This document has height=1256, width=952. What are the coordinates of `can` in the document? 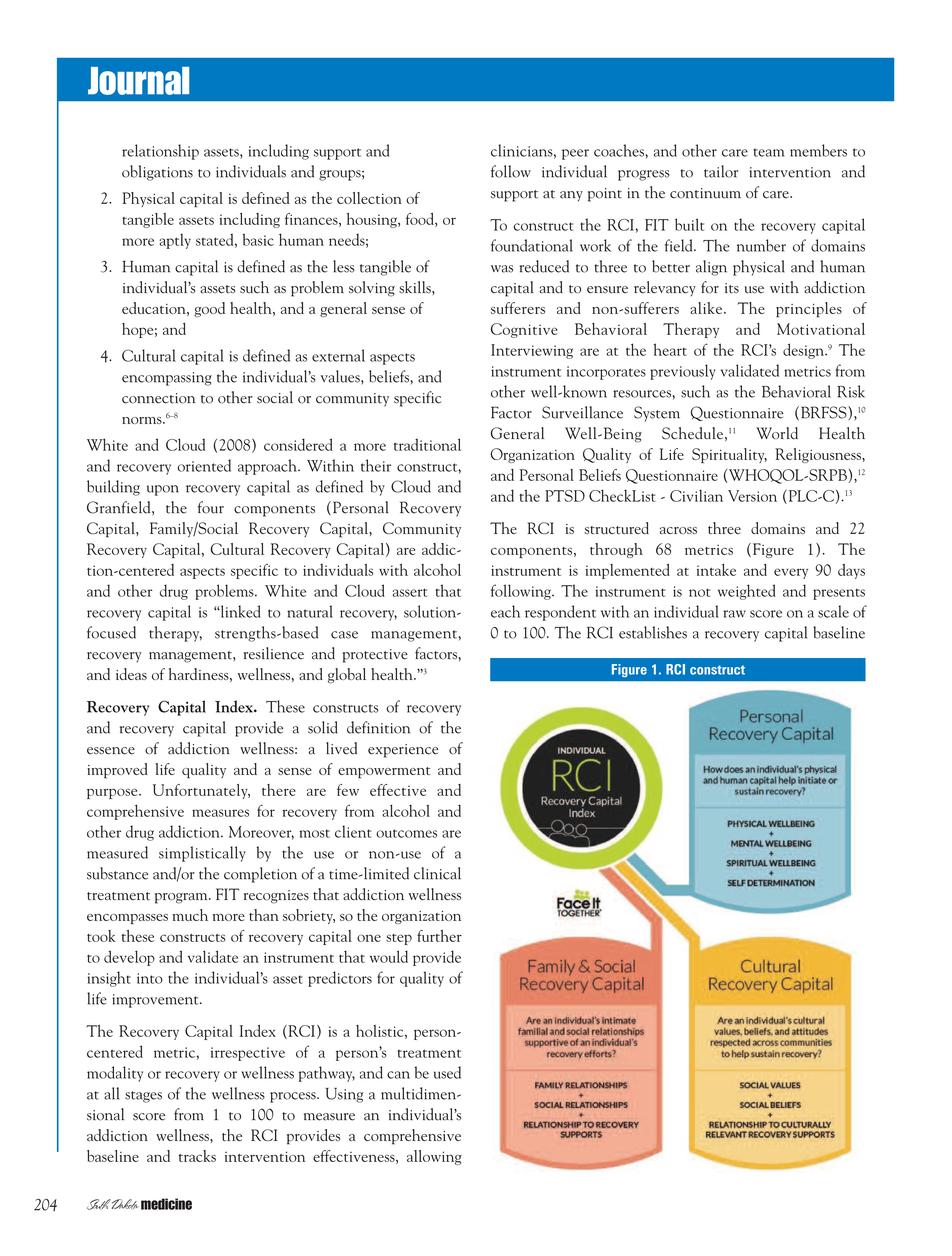 It's located at (398, 1075).
